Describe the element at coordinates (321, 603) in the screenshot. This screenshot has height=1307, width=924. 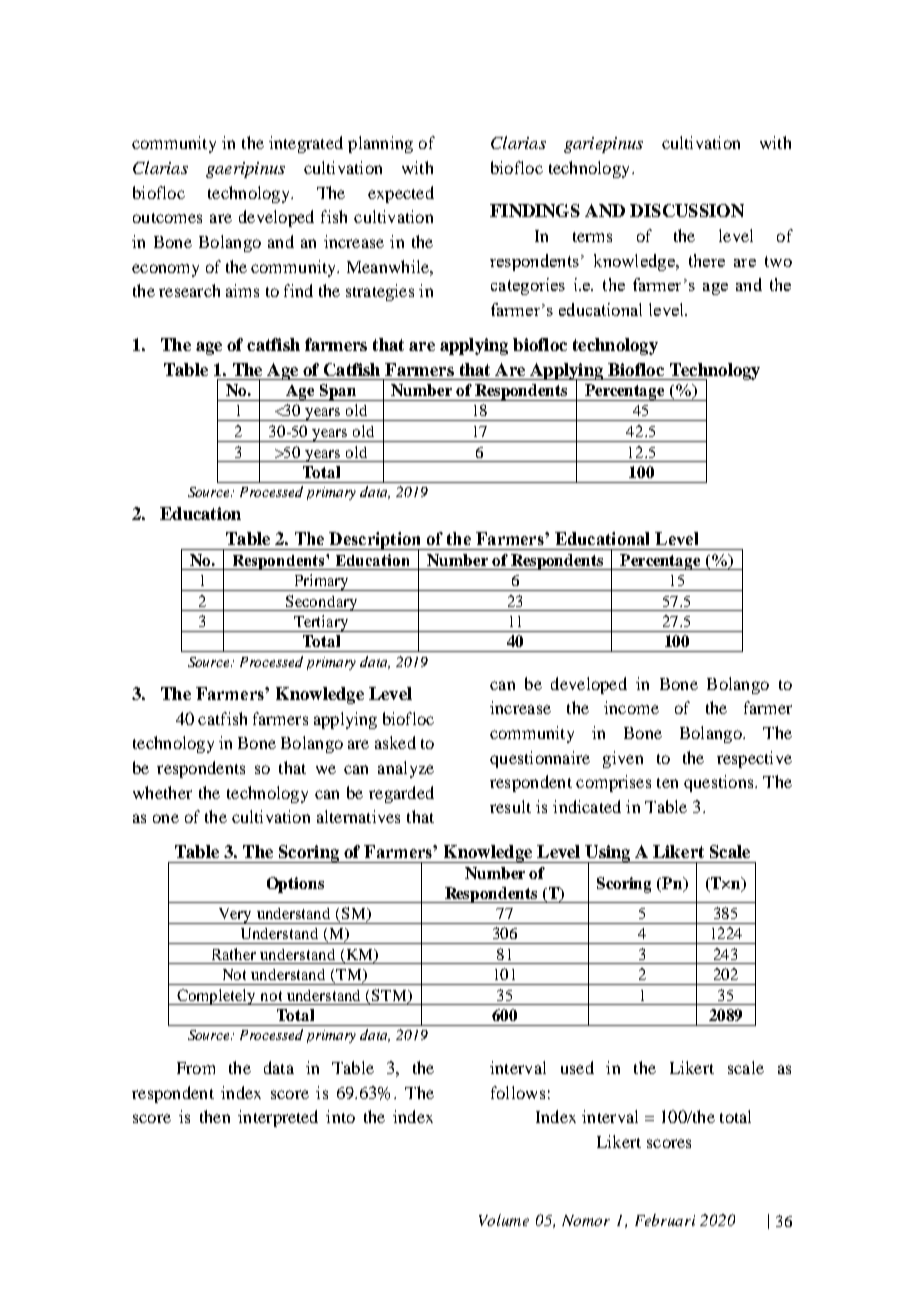
I see `Secondary` at that location.
